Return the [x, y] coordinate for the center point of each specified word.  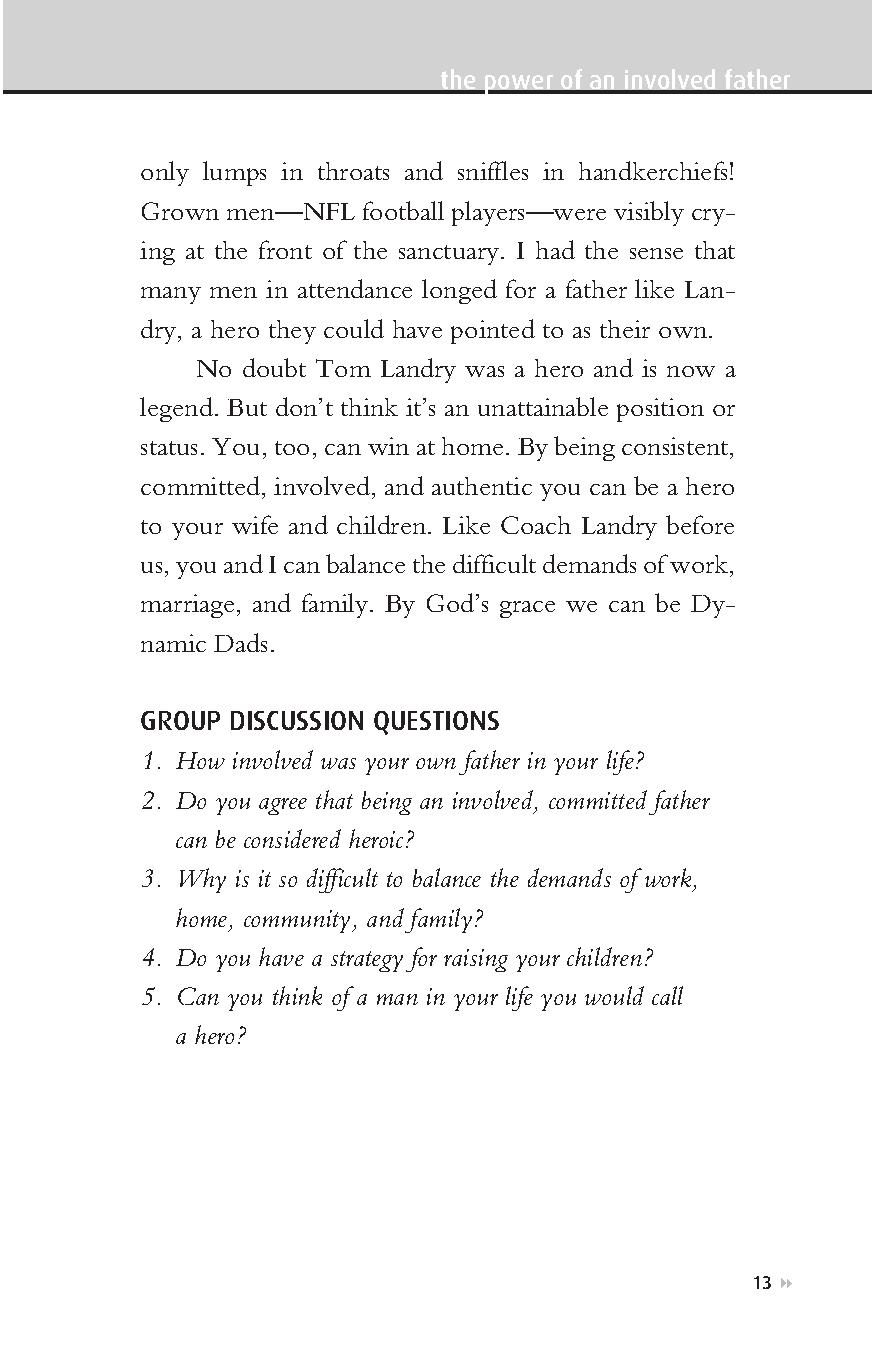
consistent [676, 448]
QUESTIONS [436, 723]
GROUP [180, 720]
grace [527, 609]
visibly [649, 213]
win [388, 446]
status [169, 448]
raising [476, 960]
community [299, 921]
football [403, 210]
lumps [234, 173]
